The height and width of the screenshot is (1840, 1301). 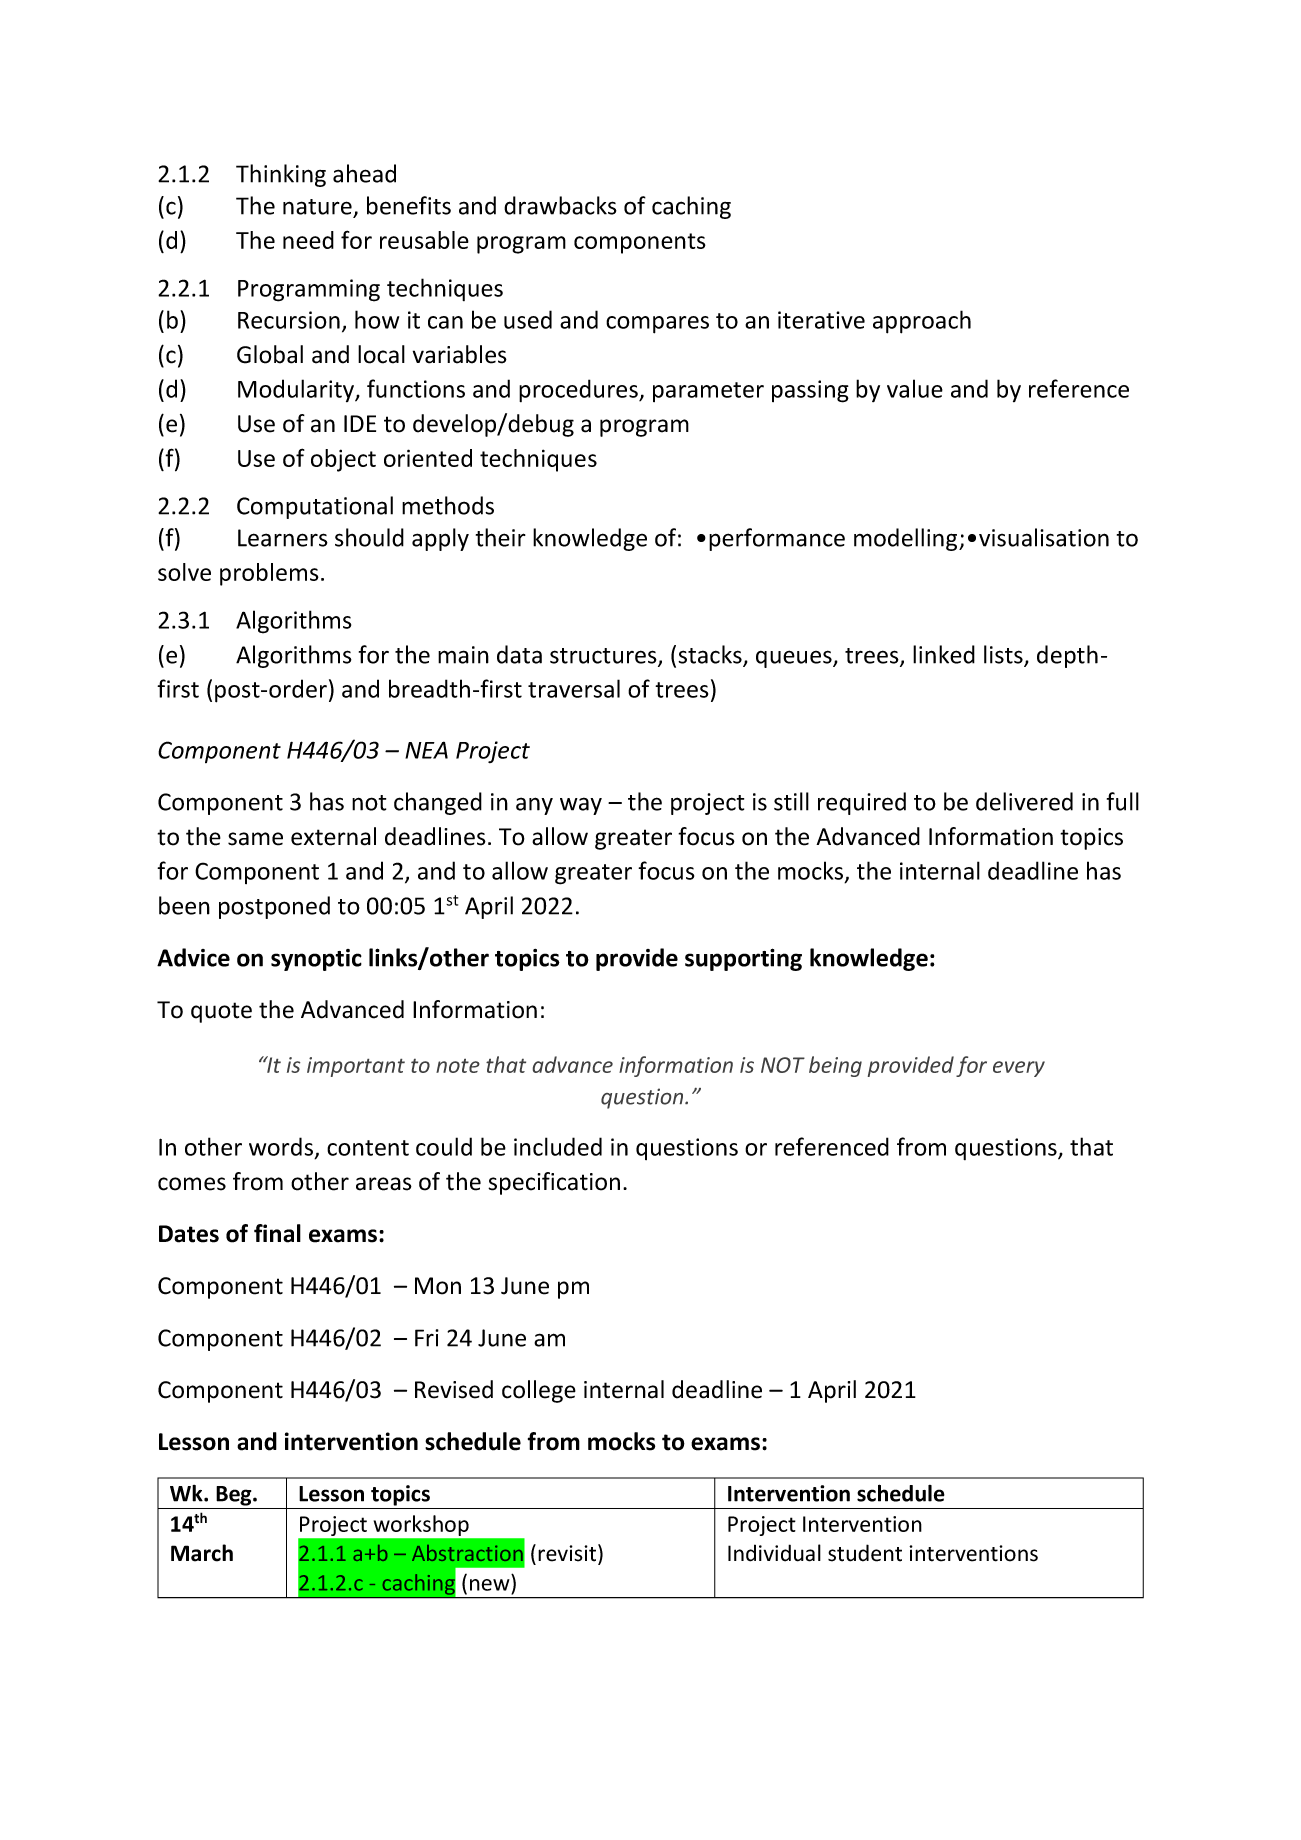 What do you see at coordinates (1004, 655) in the screenshot?
I see `lists` at bounding box center [1004, 655].
